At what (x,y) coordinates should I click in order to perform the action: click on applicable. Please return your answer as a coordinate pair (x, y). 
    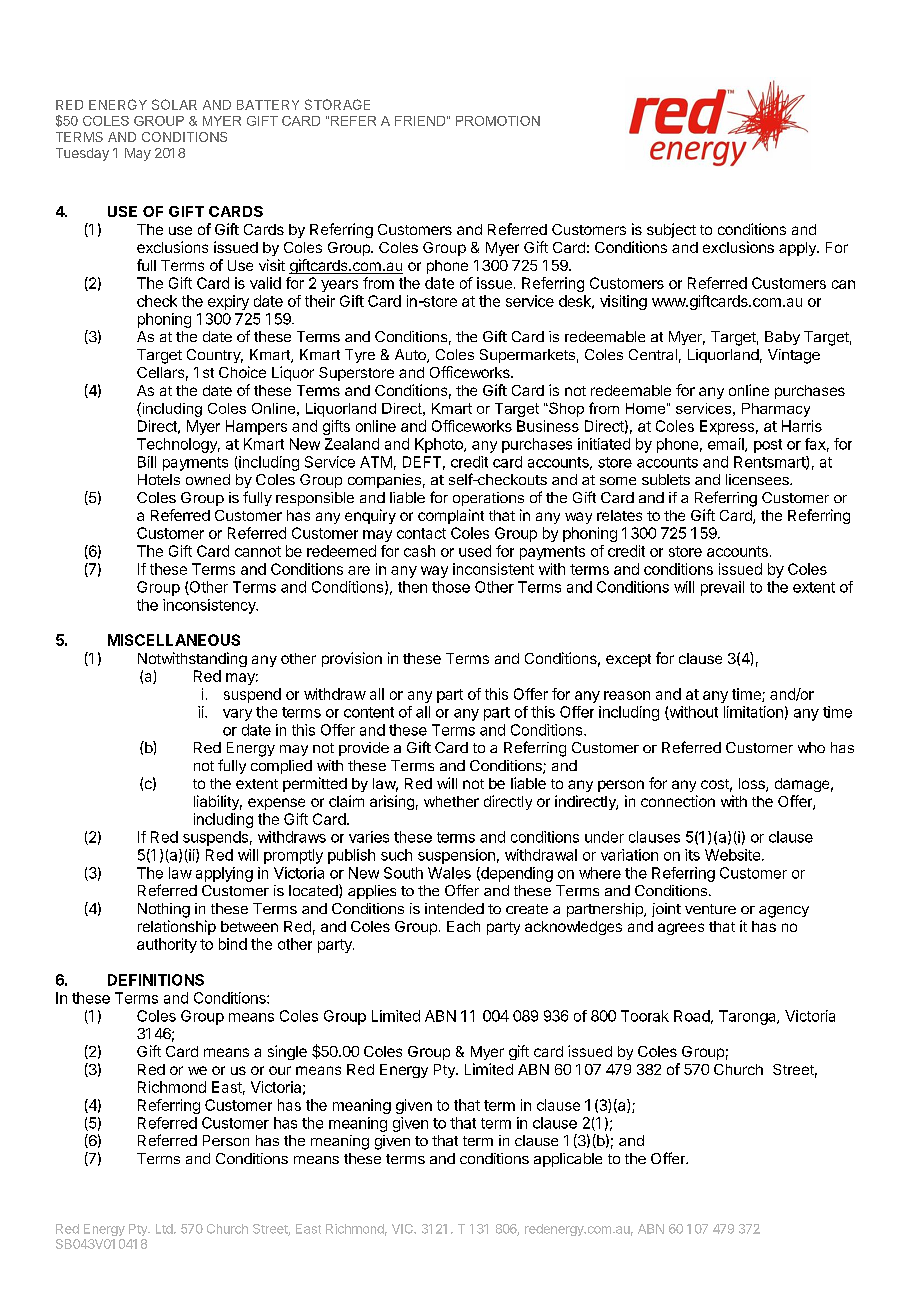
    Looking at the image, I should click on (568, 1160).
